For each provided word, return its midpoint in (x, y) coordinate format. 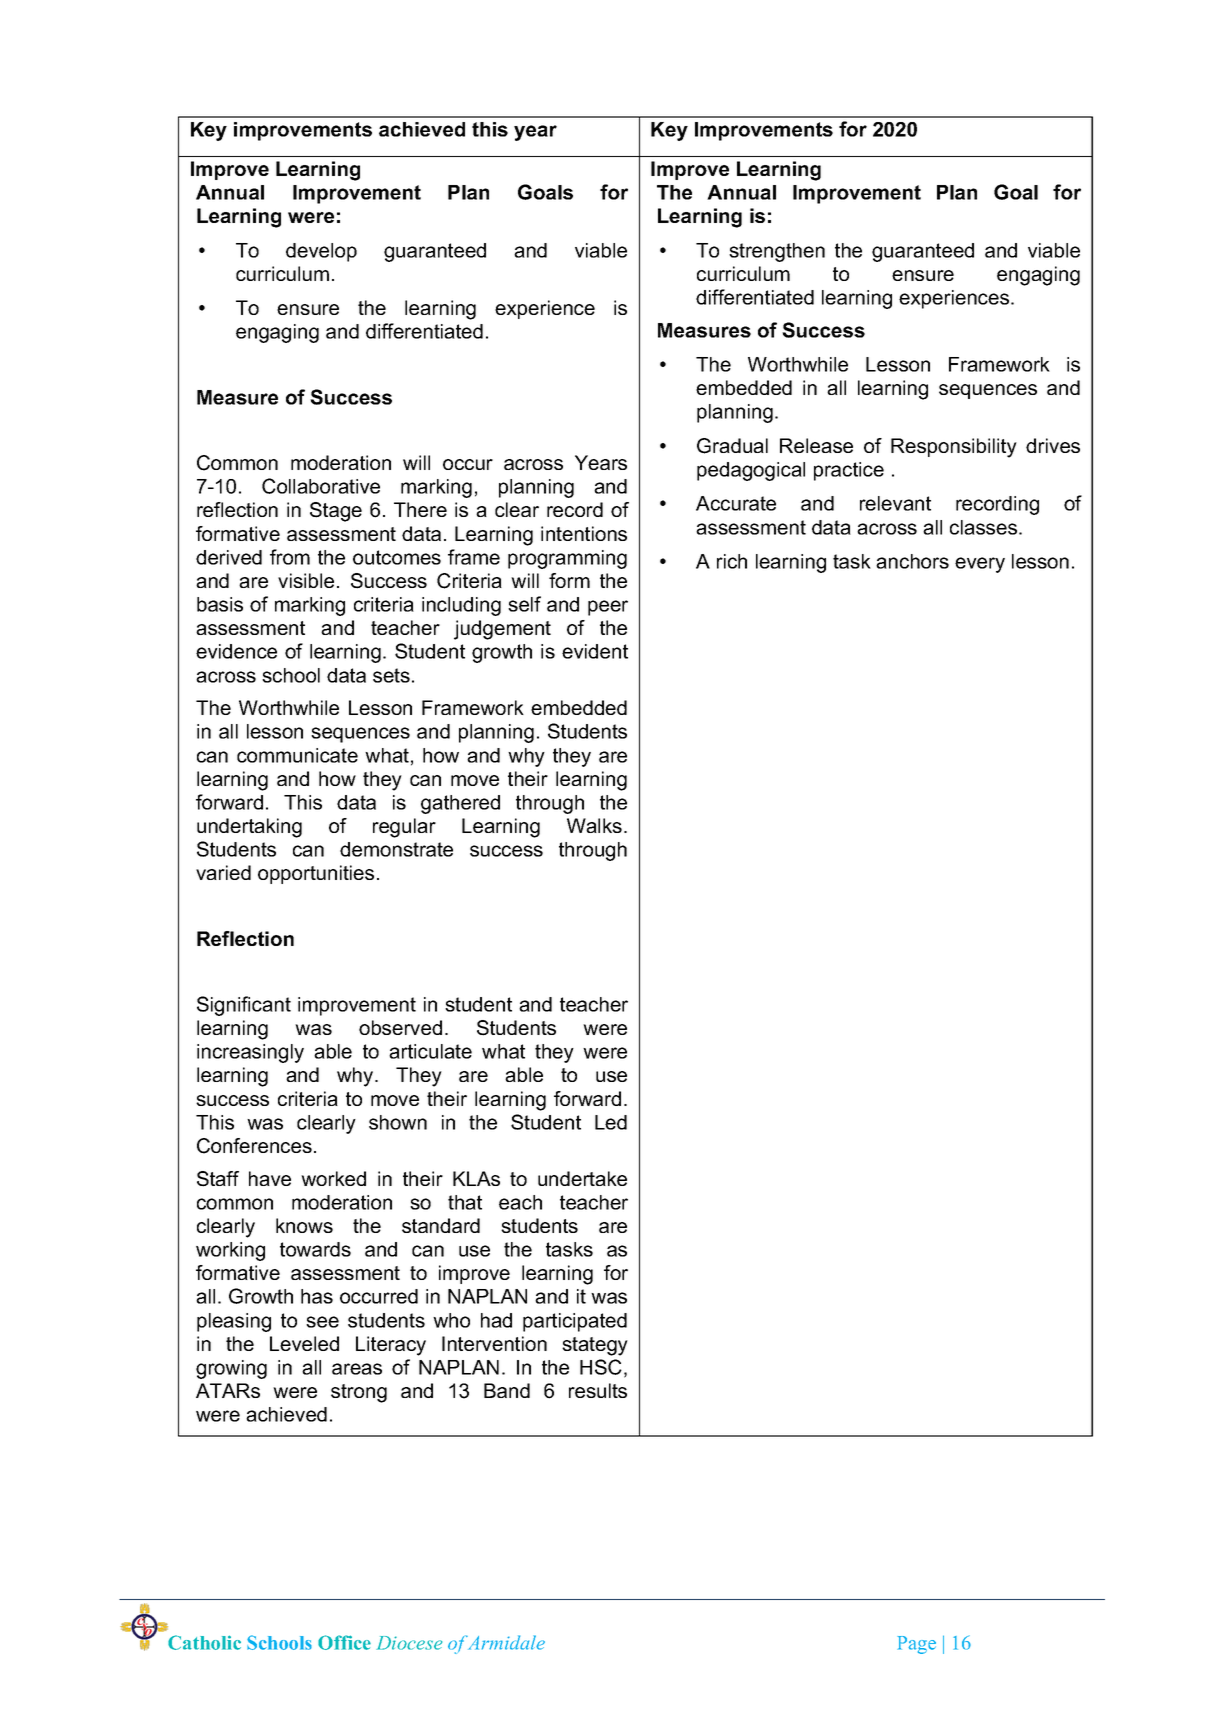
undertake (582, 1178)
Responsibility (954, 448)
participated (575, 1322)
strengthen (777, 252)
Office (344, 1642)
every (980, 565)
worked (333, 1178)
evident (595, 651)
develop (321, 252)
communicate (297, 755)
